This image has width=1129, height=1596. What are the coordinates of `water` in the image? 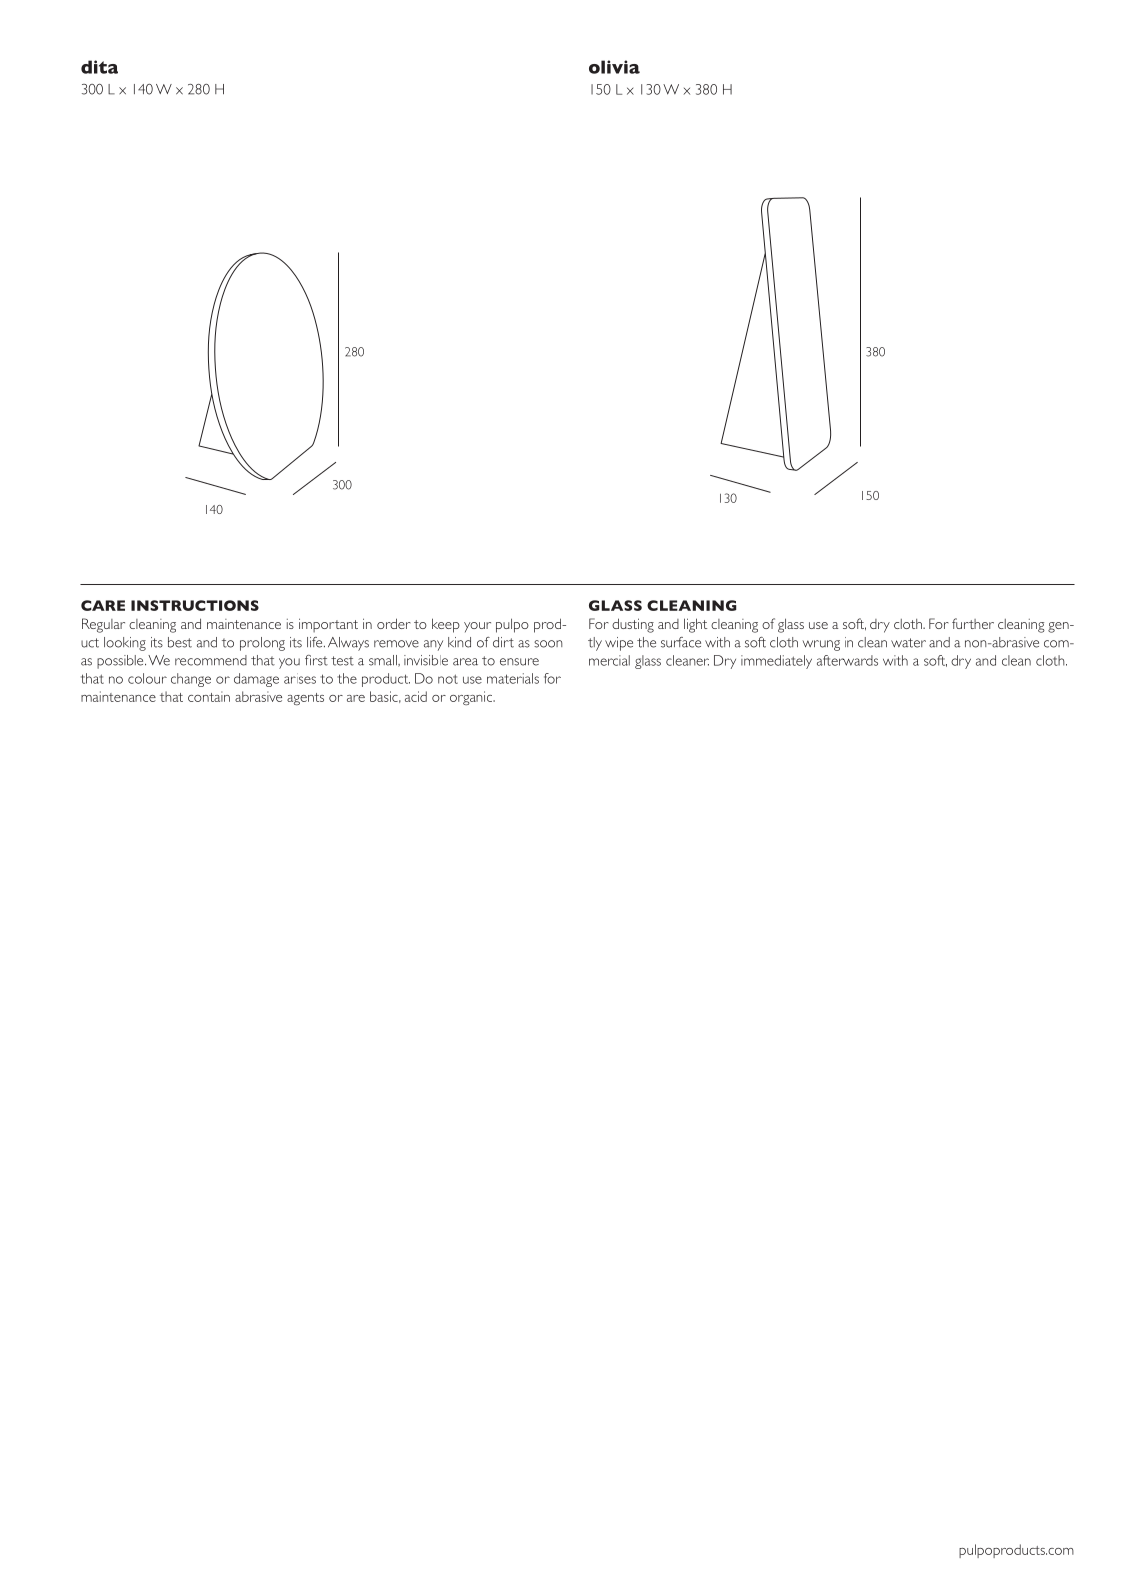 It's located at (908, 643).
